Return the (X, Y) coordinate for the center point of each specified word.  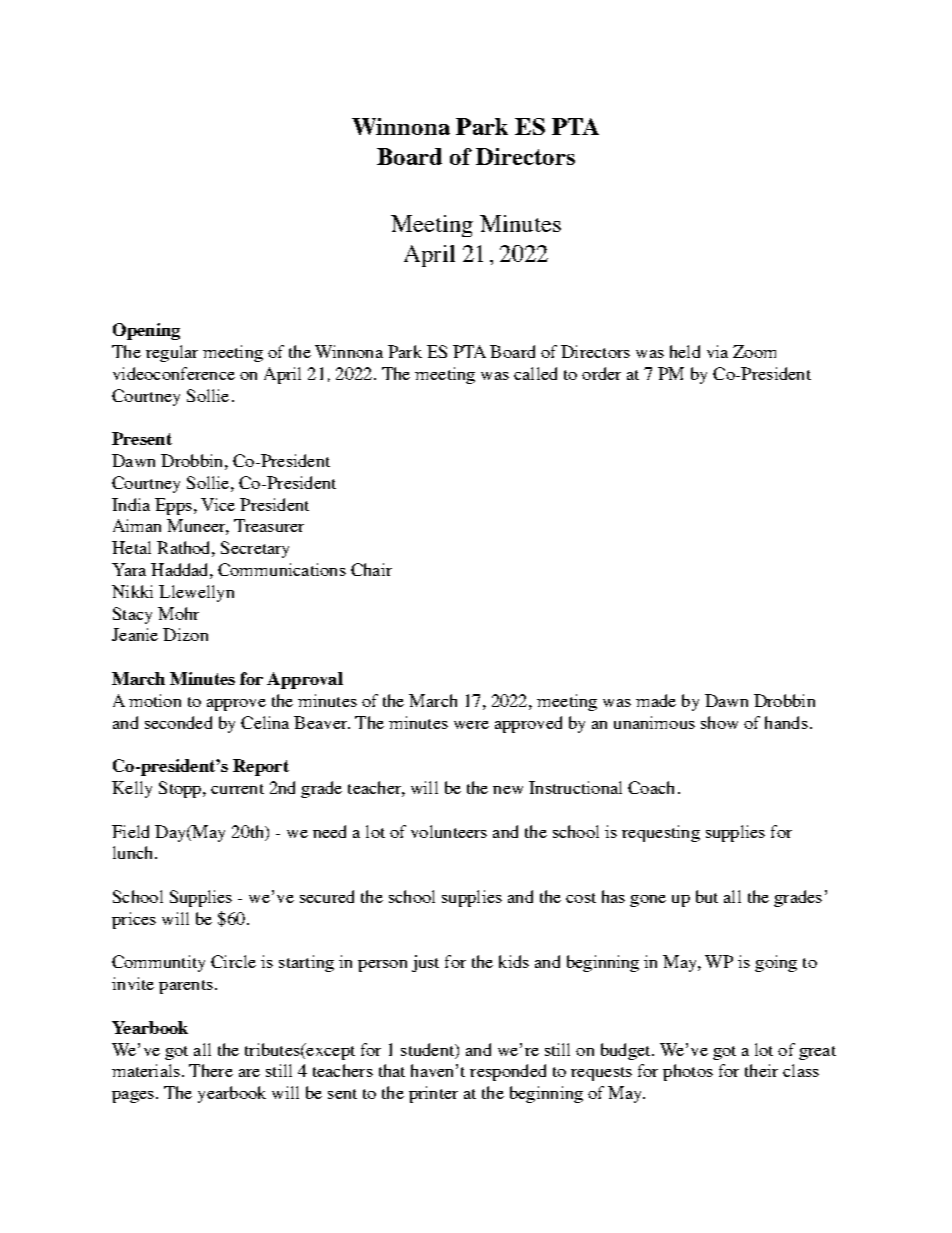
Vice (218, 504)
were (471, 725)
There (211, 1070)
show (719, 722)
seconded (178, 722)
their (761, 1070)
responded (508, 1072)
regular (172, 353)
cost (581, 898)
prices (134, 920)
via (717, 351)
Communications (282, 569)
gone (648, 901)
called (535, 373)
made (656, 700)
